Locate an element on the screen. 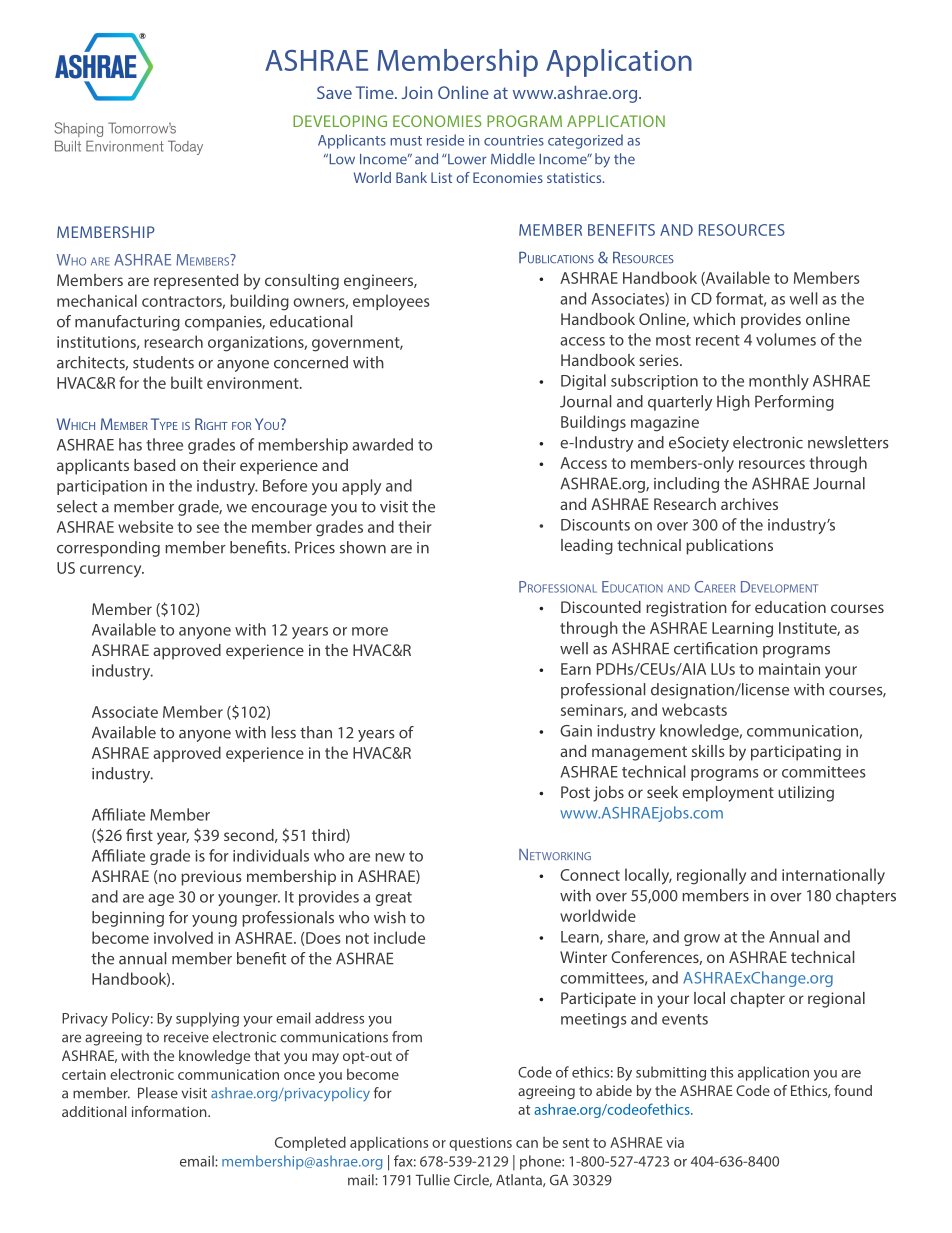  involved is located at coordinates (183, 937).
